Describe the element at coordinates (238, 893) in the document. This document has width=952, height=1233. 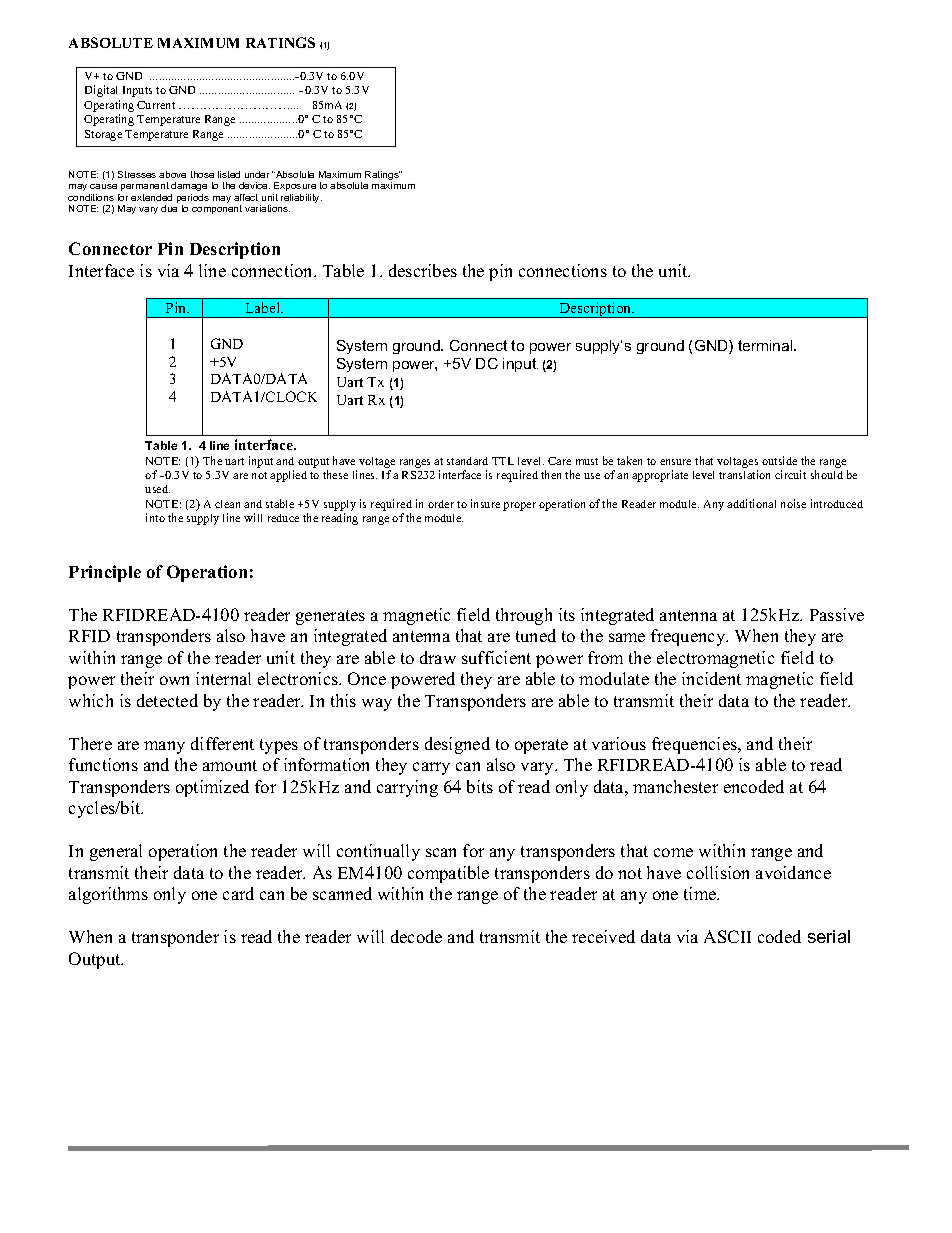
I see `card` at that location.
